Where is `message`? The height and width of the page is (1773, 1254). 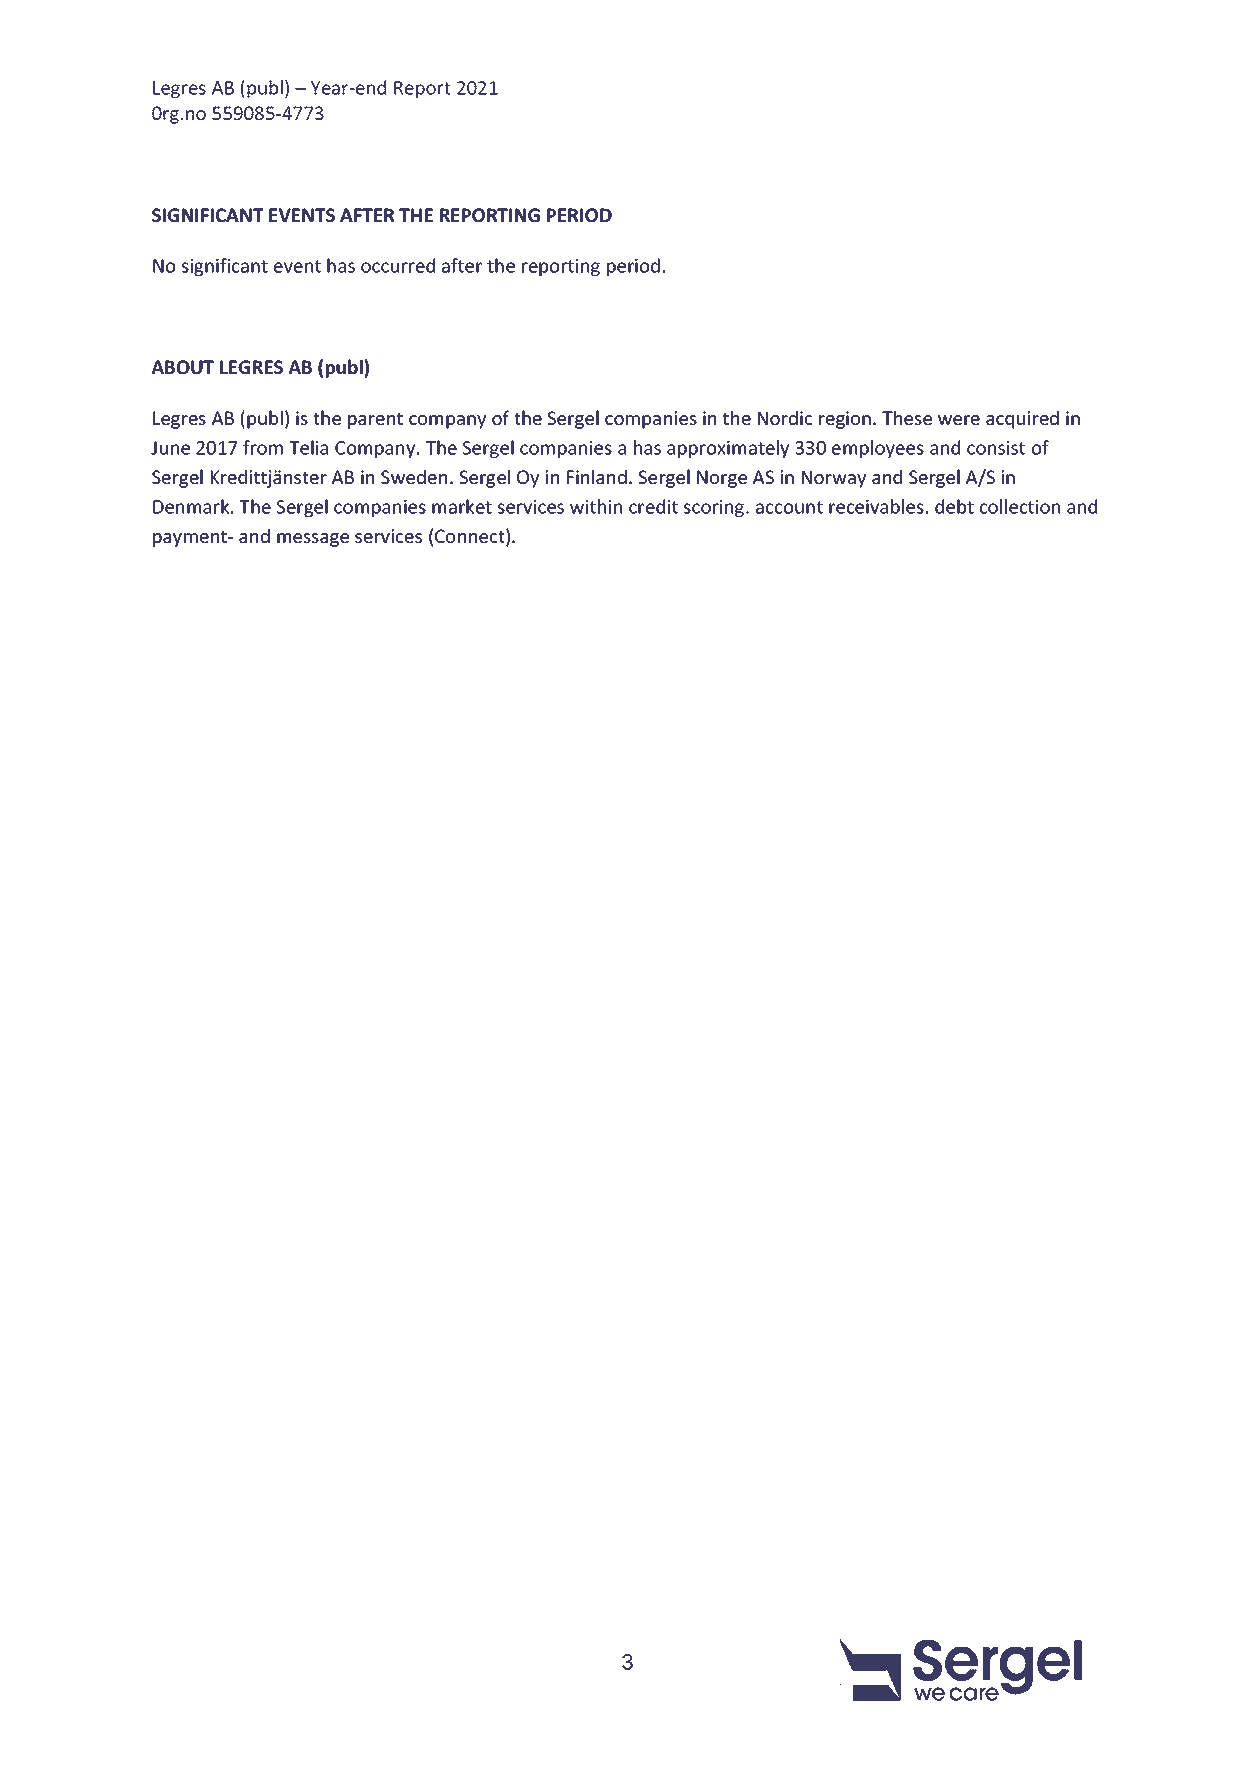 message is located at coordinates (313, 540).
